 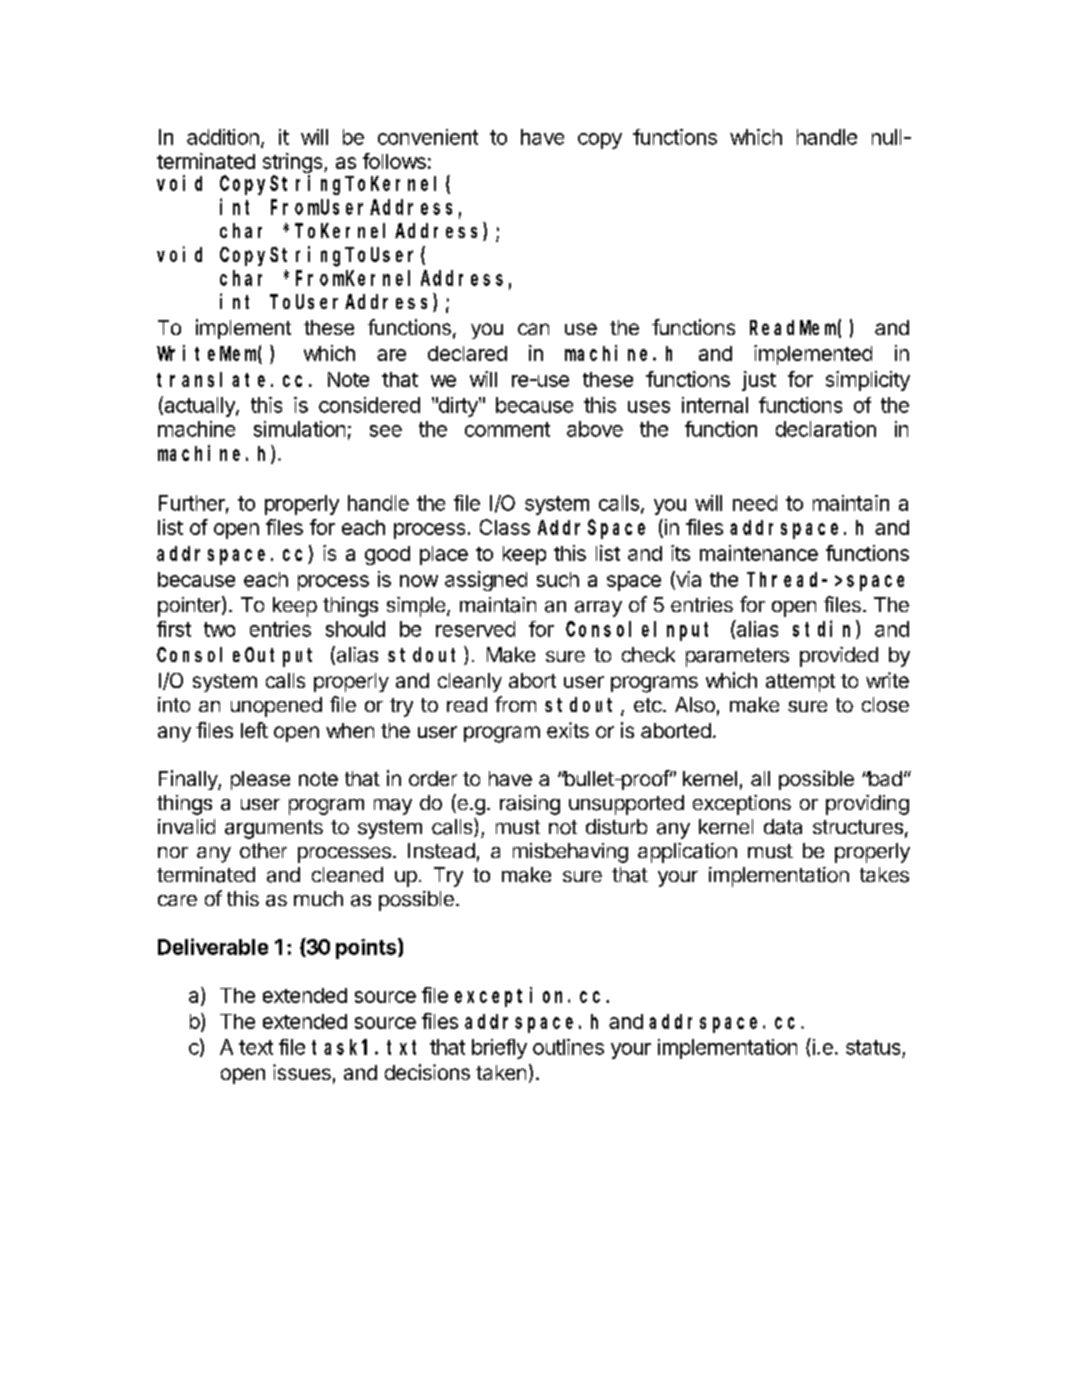 What do you see at coordinates (223, 137) in the screenshot?
I see `addition` at bounding box center [223, 137].
